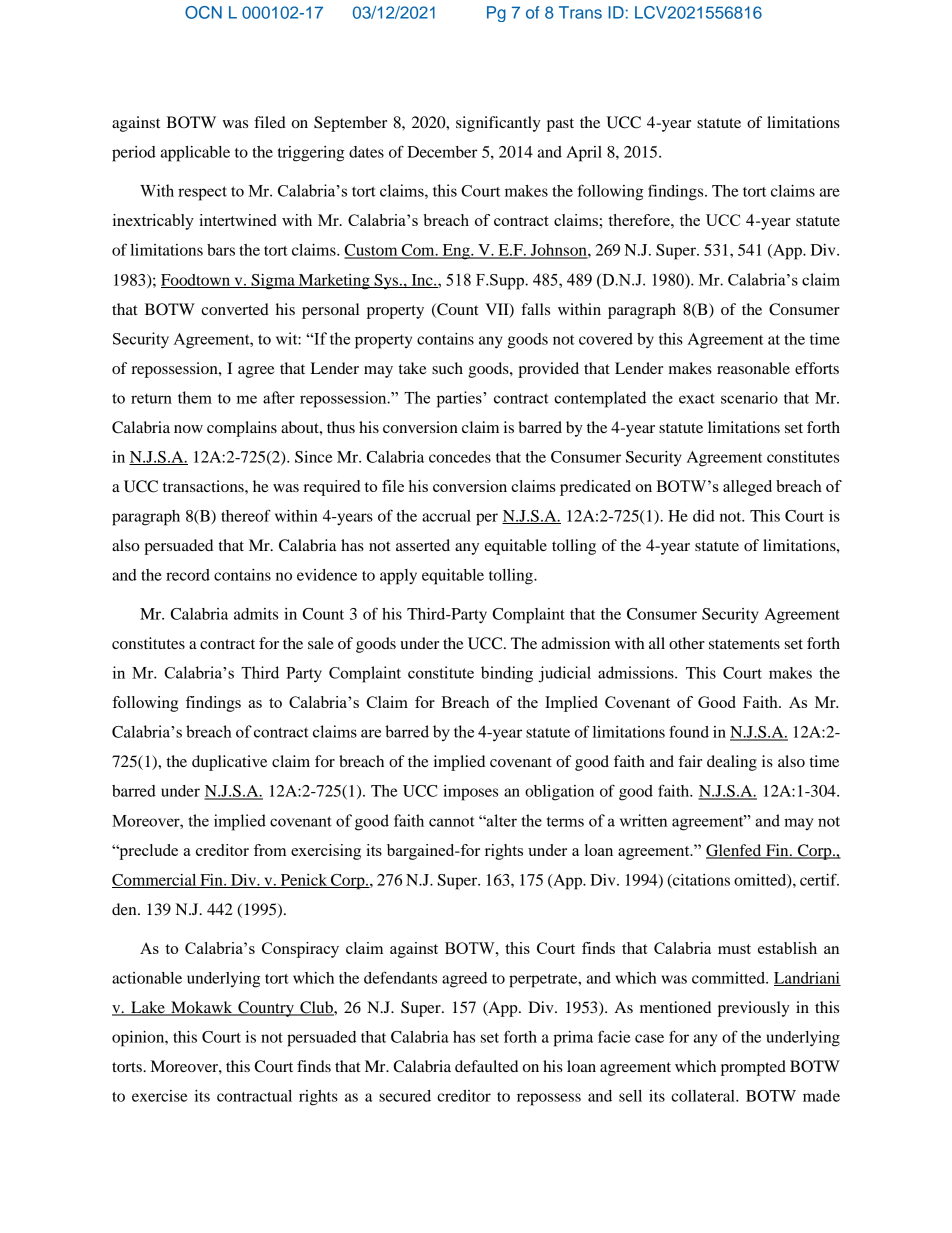 The width and height of the screenshot is (952, 1233). What do you see at coordinates (560, 125) in the screenshot?
I see `past` at bounding box center [560, 125].
